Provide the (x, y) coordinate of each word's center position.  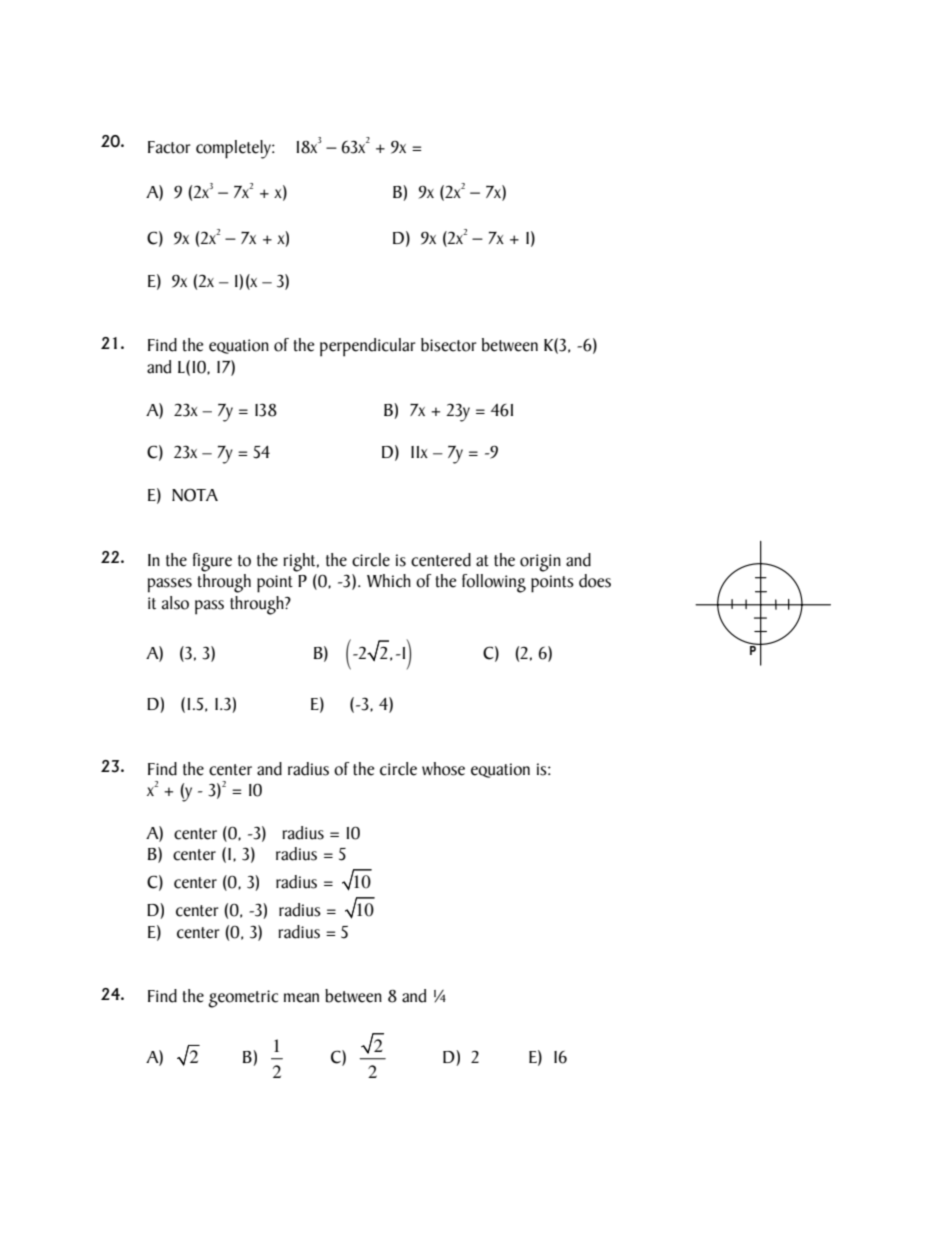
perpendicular (368, 347)
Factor (169, 147)
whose (443, 769)
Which (389, 581)
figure (212, 562)
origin (540, 563)
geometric (243, 999)
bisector (449, 345)
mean (301, 998)
